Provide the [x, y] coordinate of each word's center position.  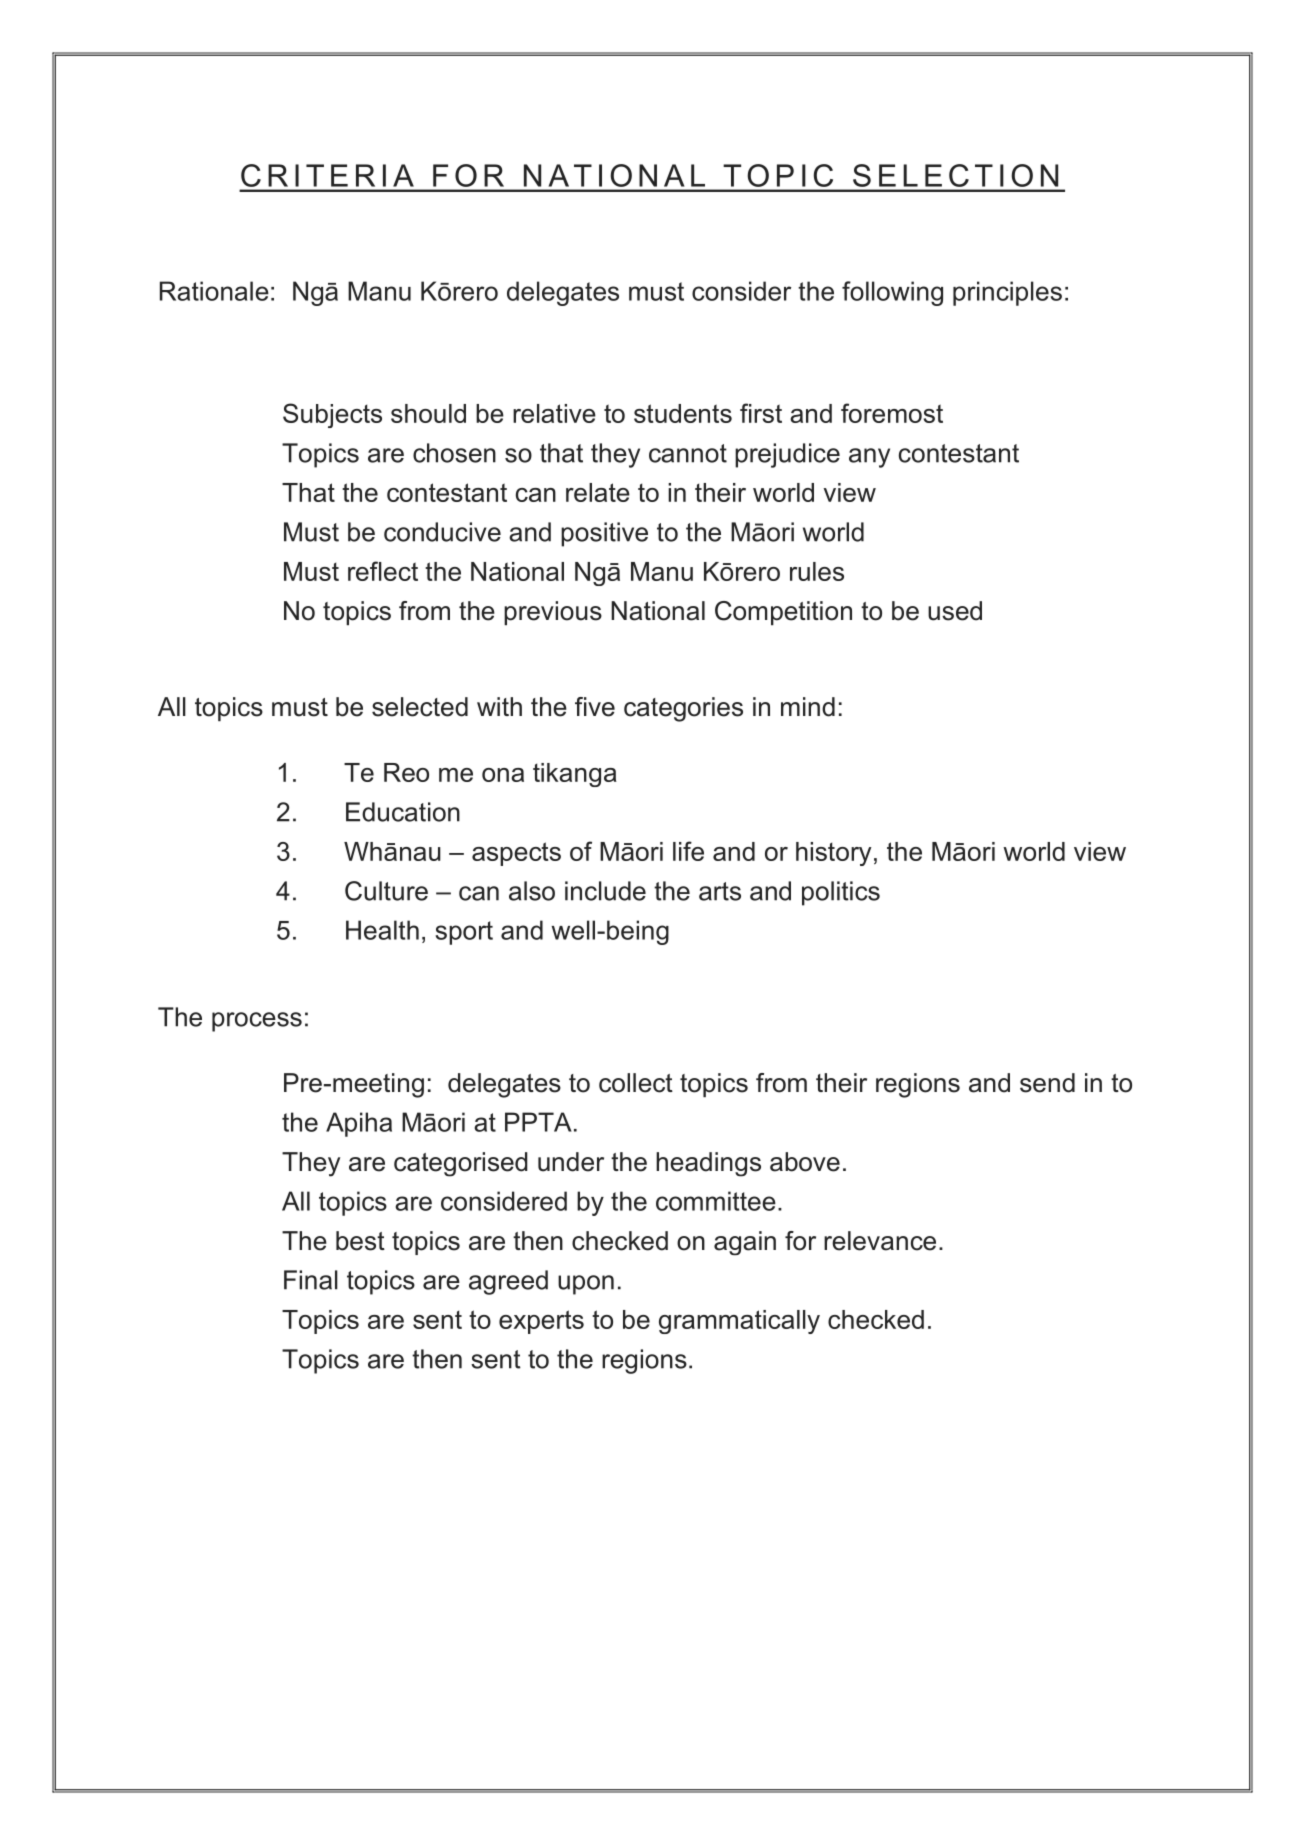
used [955, 611]
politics [841, 893]
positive [604, 534]
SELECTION [955, 175]
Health [382, 930]
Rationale [214, 291]
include [605, 891]
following [892, 293]
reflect [383, 571]
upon [586, 1285]
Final [311, 1280]
